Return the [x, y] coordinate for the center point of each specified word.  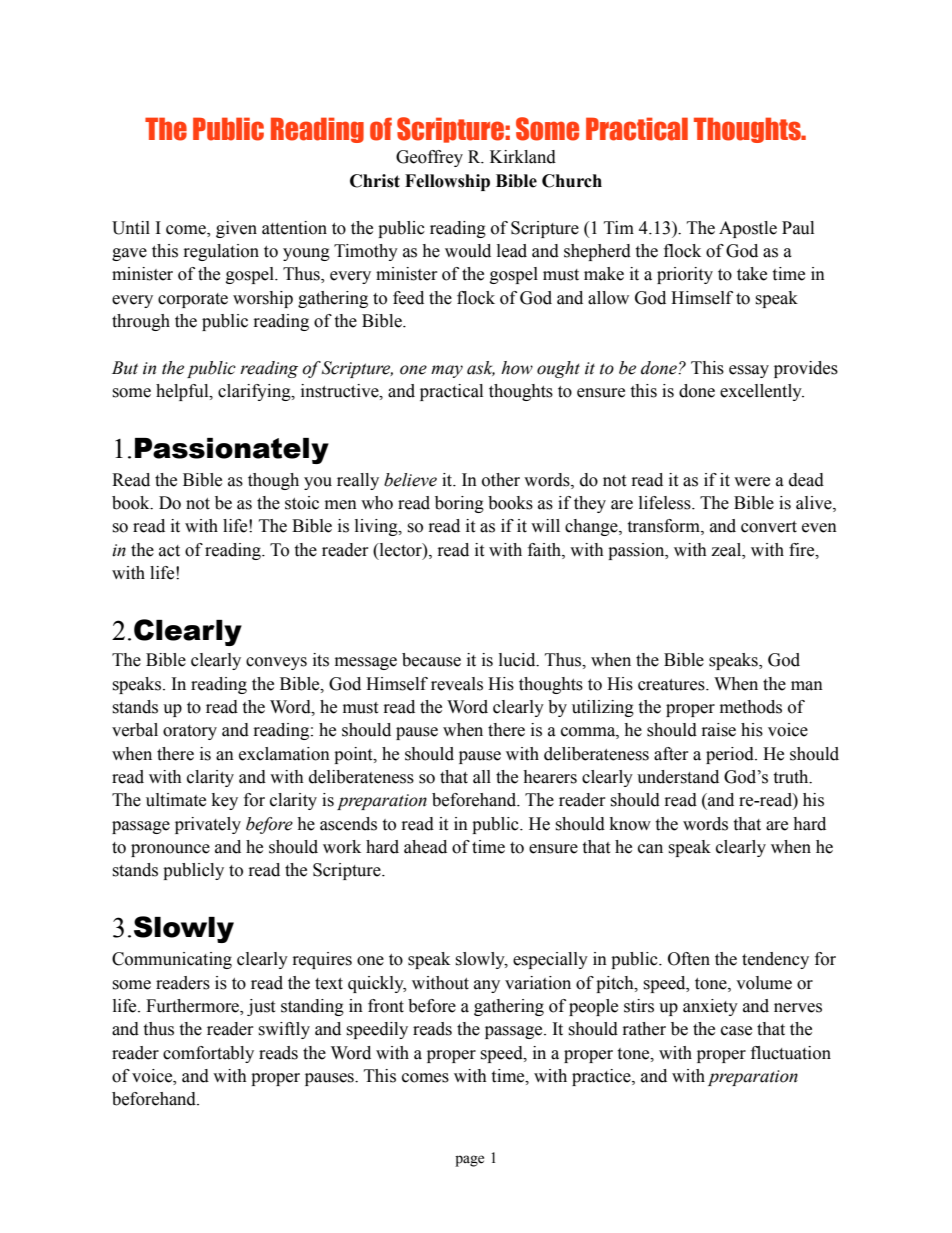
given [236, 229]
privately [208, 825]
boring [459, 504]
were [752, 482]
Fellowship [447, 182]
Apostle [748, 229]
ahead [425, 847]
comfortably [208, 1054]
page [469, 1161]
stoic [302, 503]
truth [792, 777]
